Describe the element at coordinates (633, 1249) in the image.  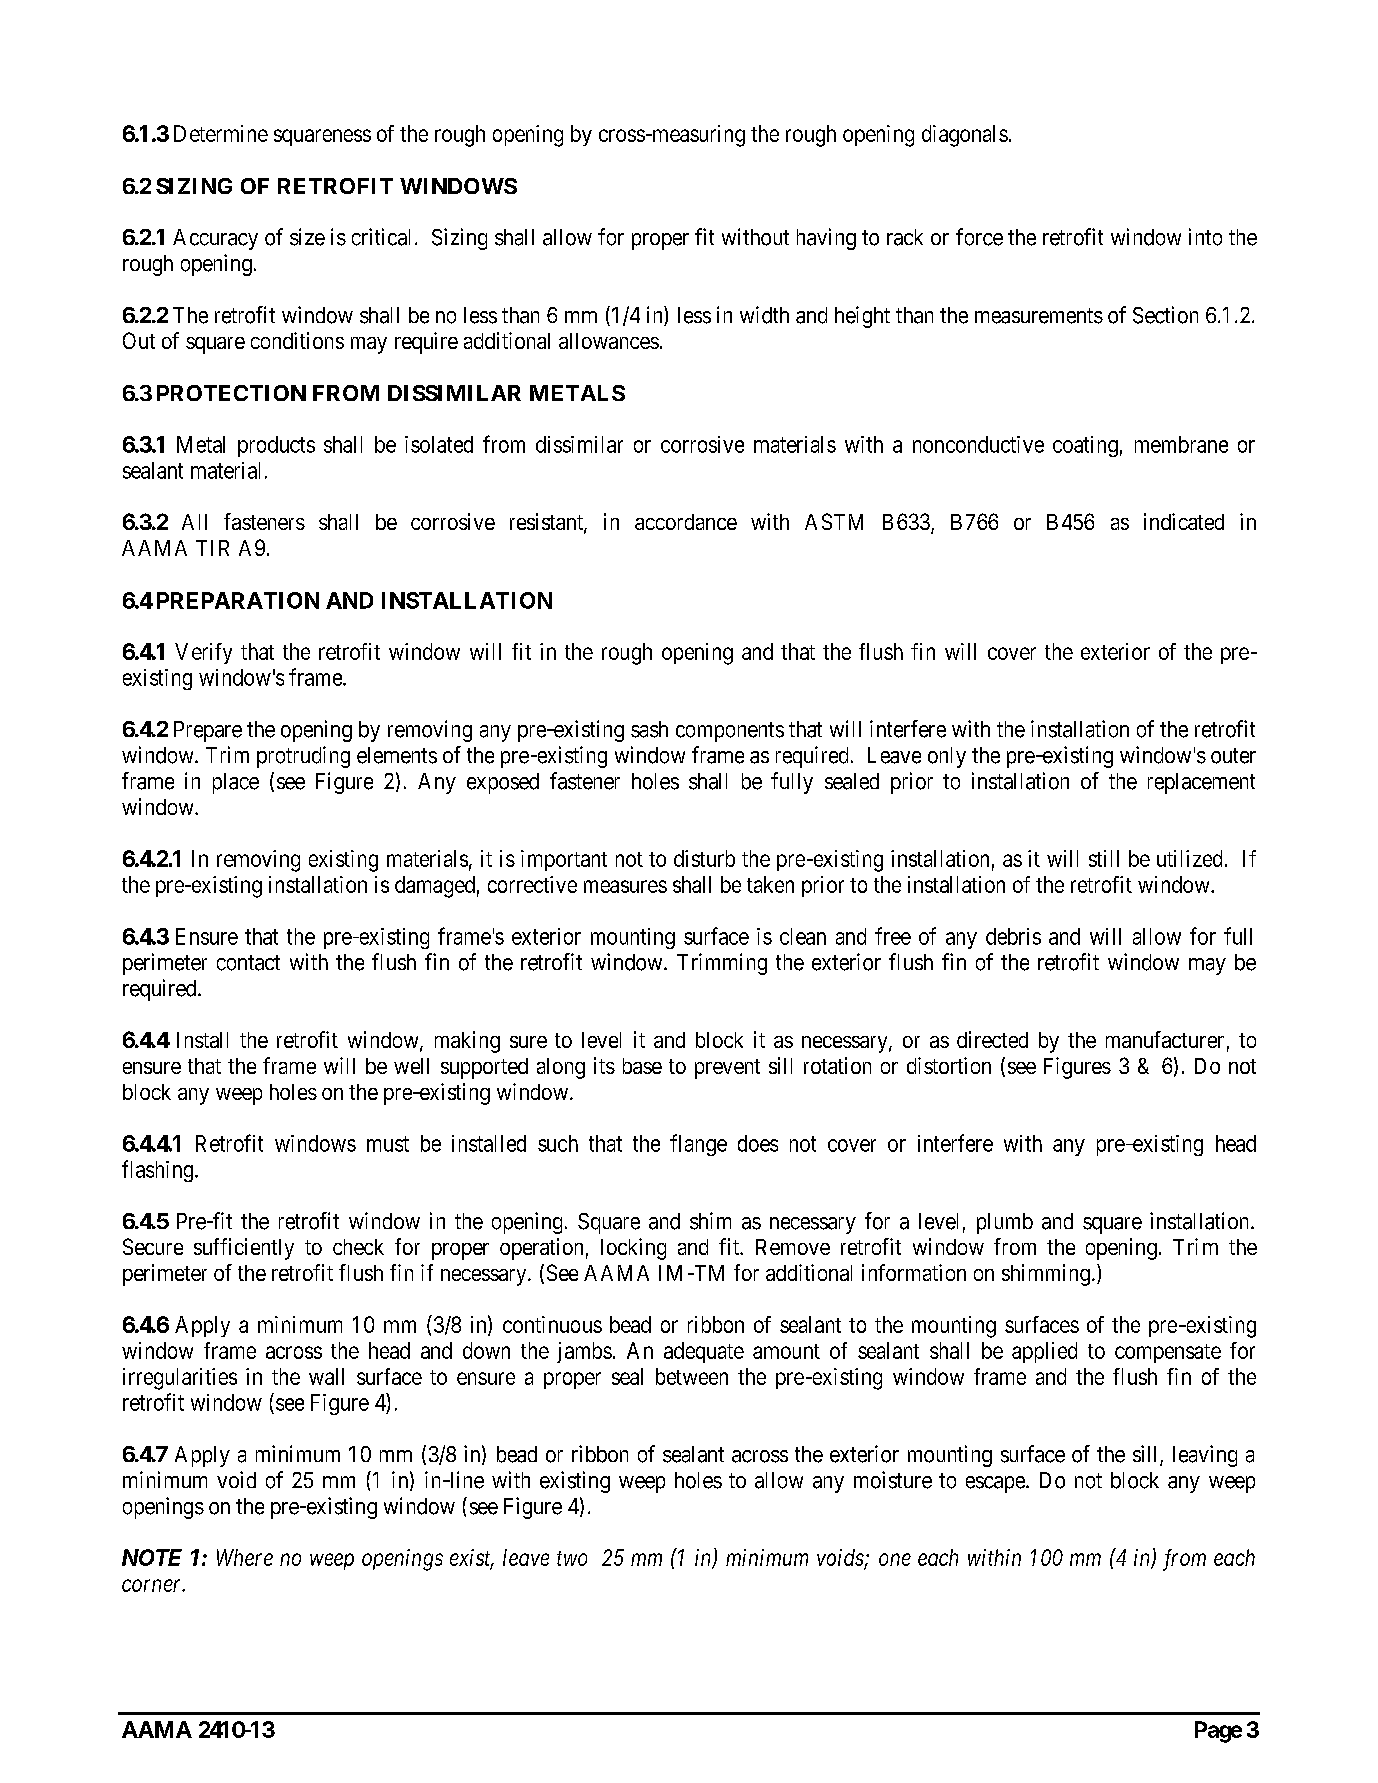
I see `locking` at that location.
